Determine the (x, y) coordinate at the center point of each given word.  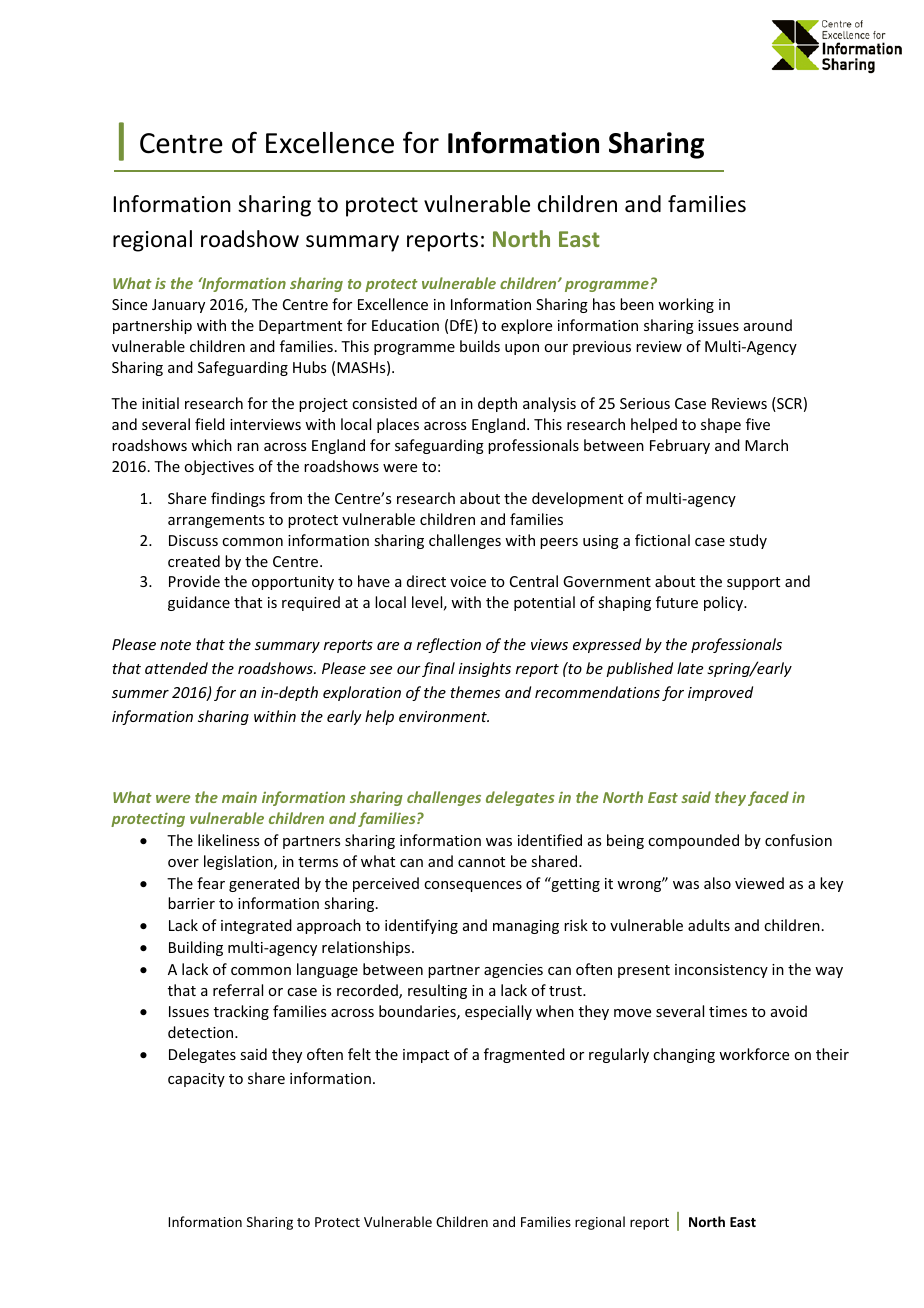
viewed (759, 883)
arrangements (216, 521)
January (178, 306)
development (577, 499)
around (768, 325)
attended (176, 668)
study (748, 541)
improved (720, 693)
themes (475, 692)
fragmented (524, 1055)
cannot (481, 862)
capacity (196, 1080)
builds (480, 346)
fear (211, 883)
